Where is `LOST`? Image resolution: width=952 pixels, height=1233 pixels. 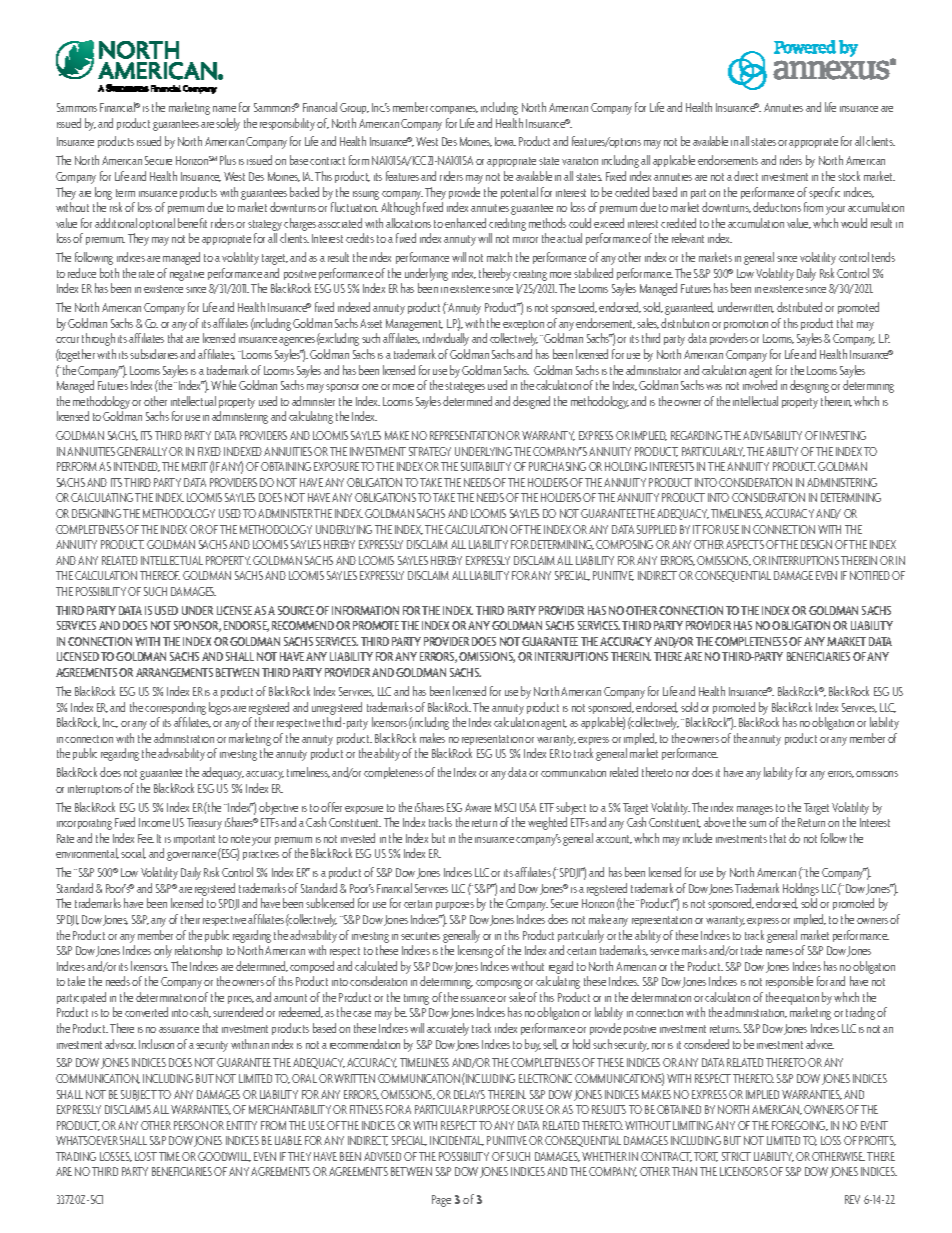 LOST is located at coordinates (146, 1156).
